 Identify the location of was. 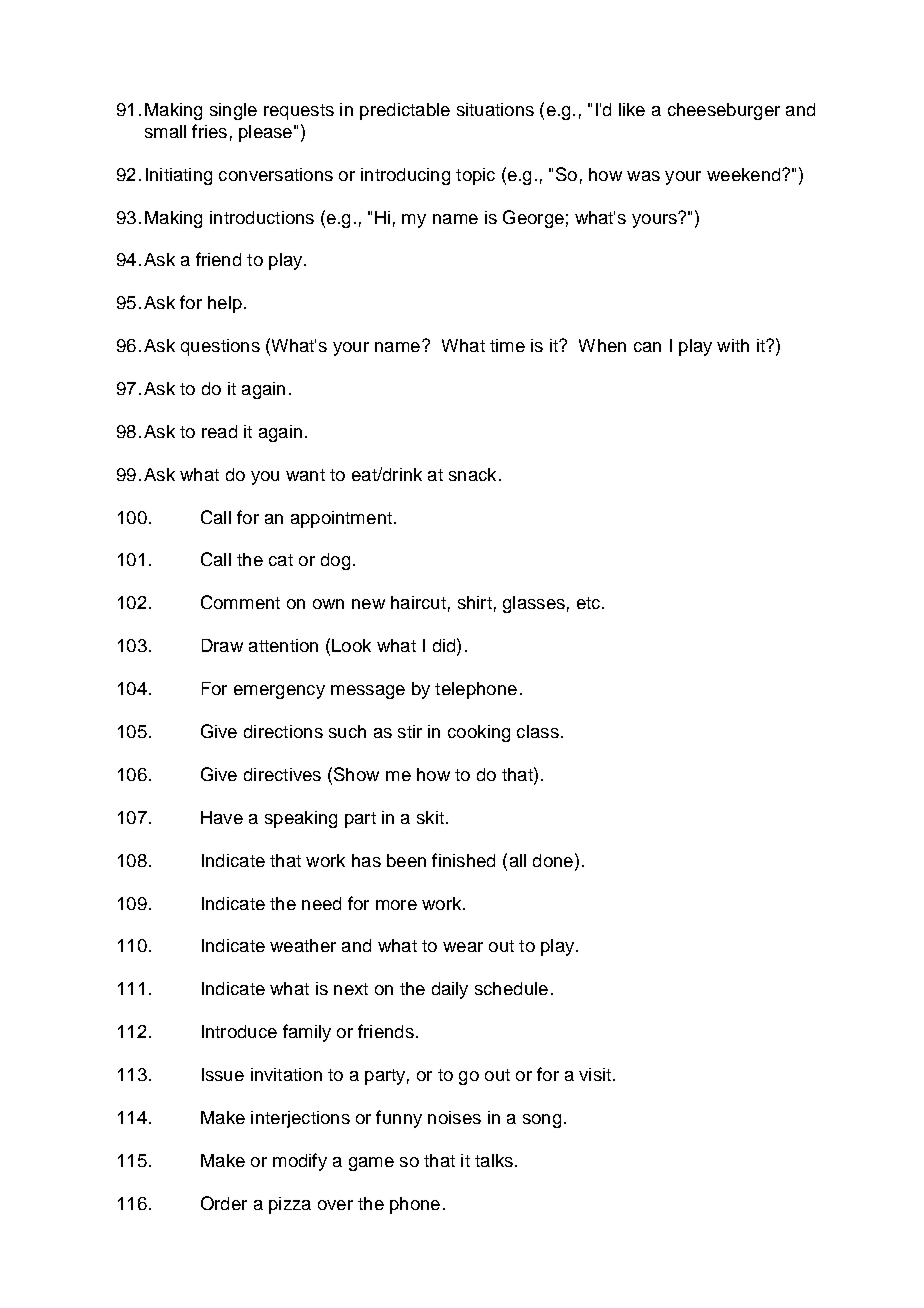
(643, 176).
